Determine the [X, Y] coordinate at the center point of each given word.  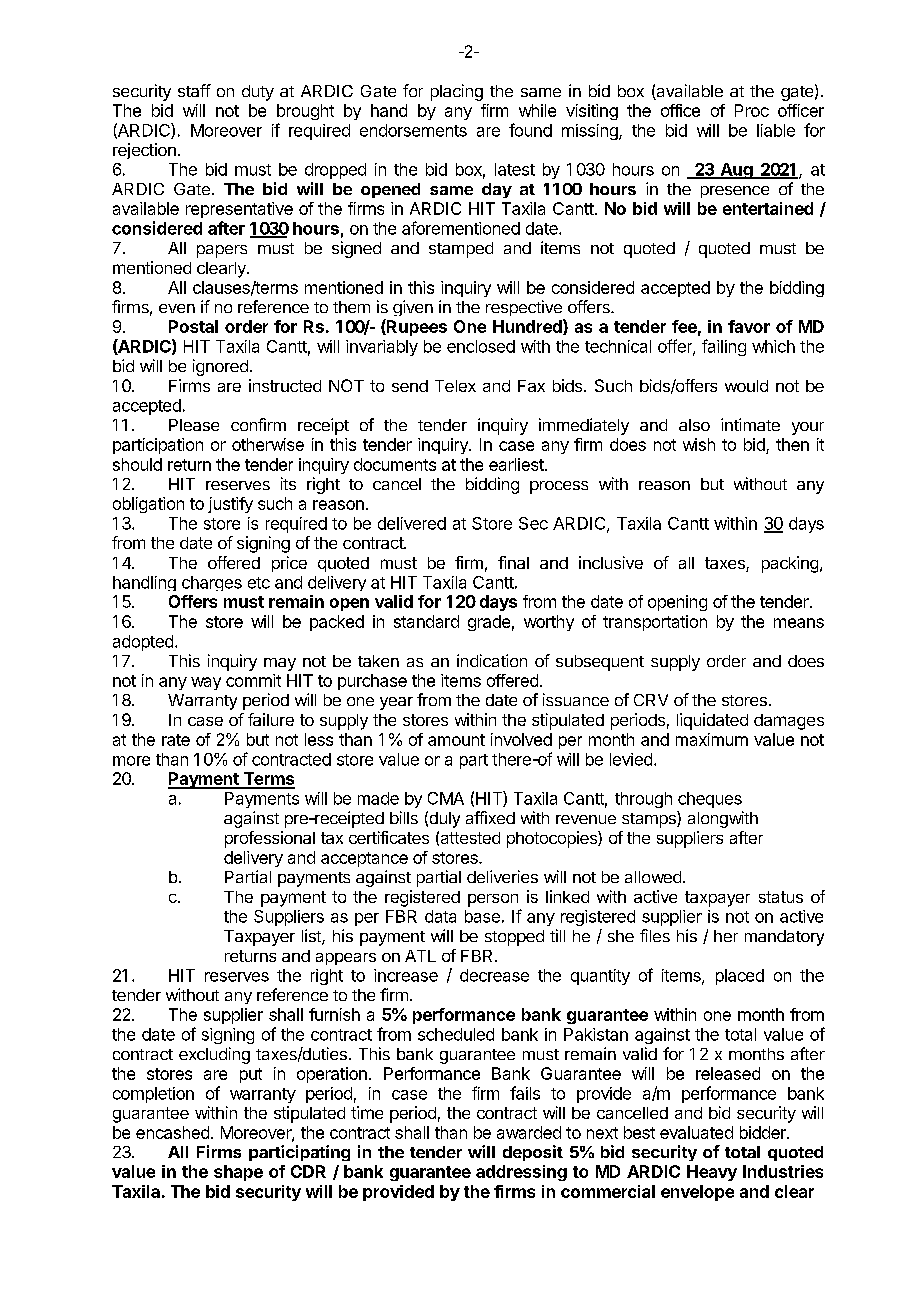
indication [492, 660]
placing [457, 92]
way [206, 683]
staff [194, 90]
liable [776, 130]
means [799, 623]
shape [238, 1173]
